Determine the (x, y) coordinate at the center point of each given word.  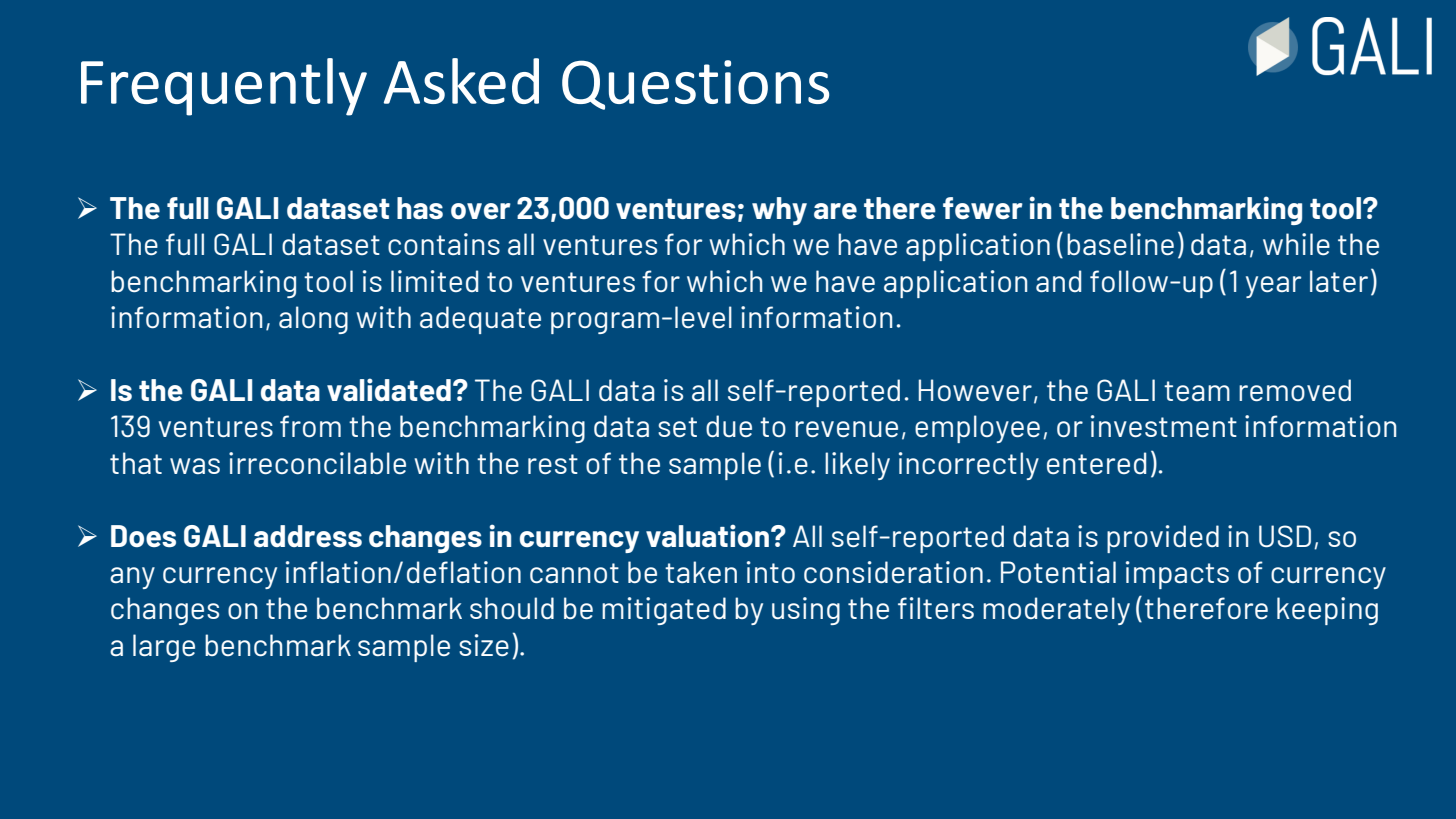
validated (389, 389)
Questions (695, 85)
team (1197, 391)
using (806, 611)
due (729, 426)
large (164, 648)
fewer (983, 208)
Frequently (224, 87)
